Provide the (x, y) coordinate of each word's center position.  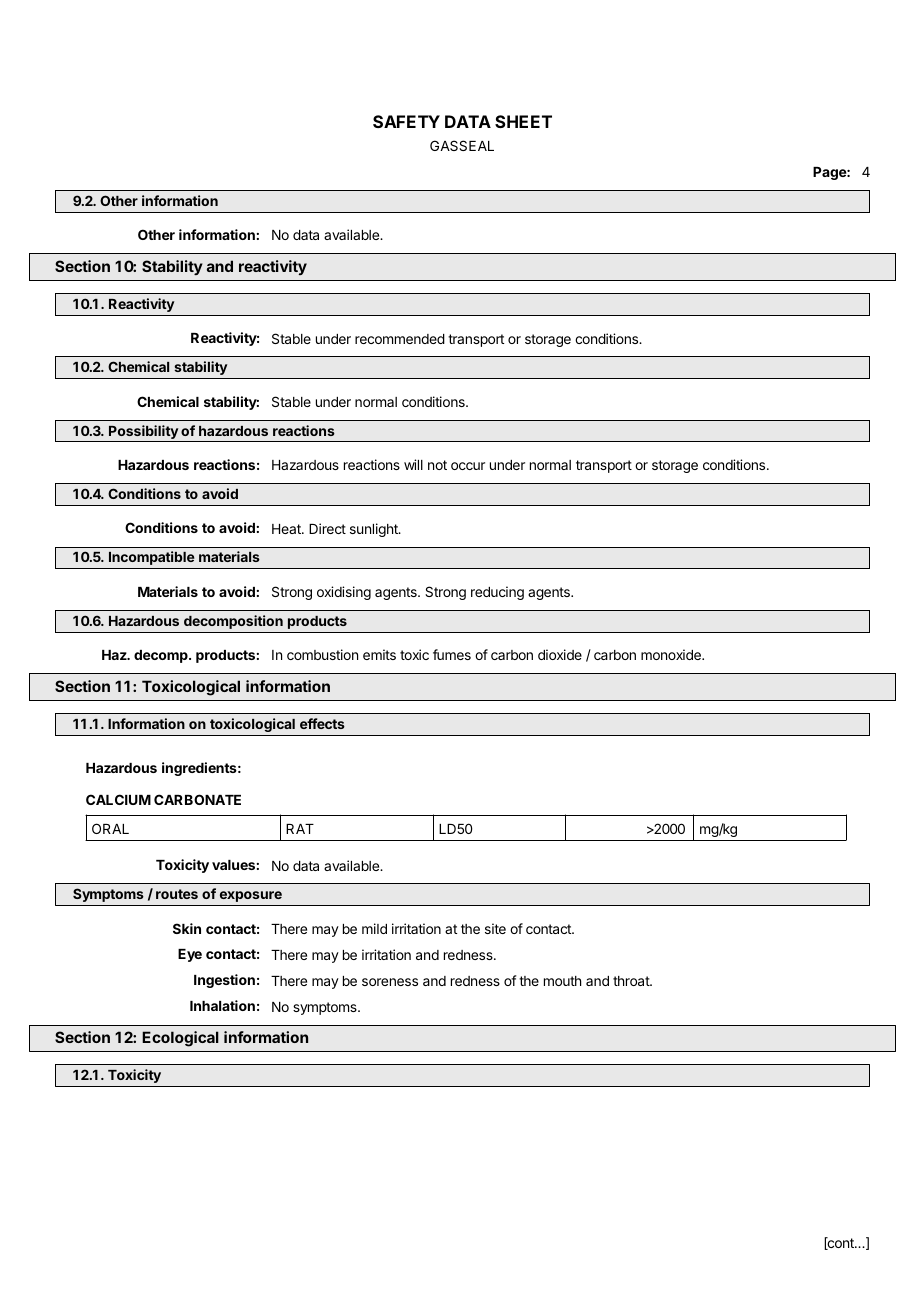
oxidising (344, 593)
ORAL (110, 828)
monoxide (672, 654)
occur (468, 466)
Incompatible (152, 558)
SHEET (523, 121)
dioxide (560, 654)
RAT (300, 829)
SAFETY (406, 121)
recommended (400, 339)
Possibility (143, 433)
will (413, 464)
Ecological (180, 1039)
